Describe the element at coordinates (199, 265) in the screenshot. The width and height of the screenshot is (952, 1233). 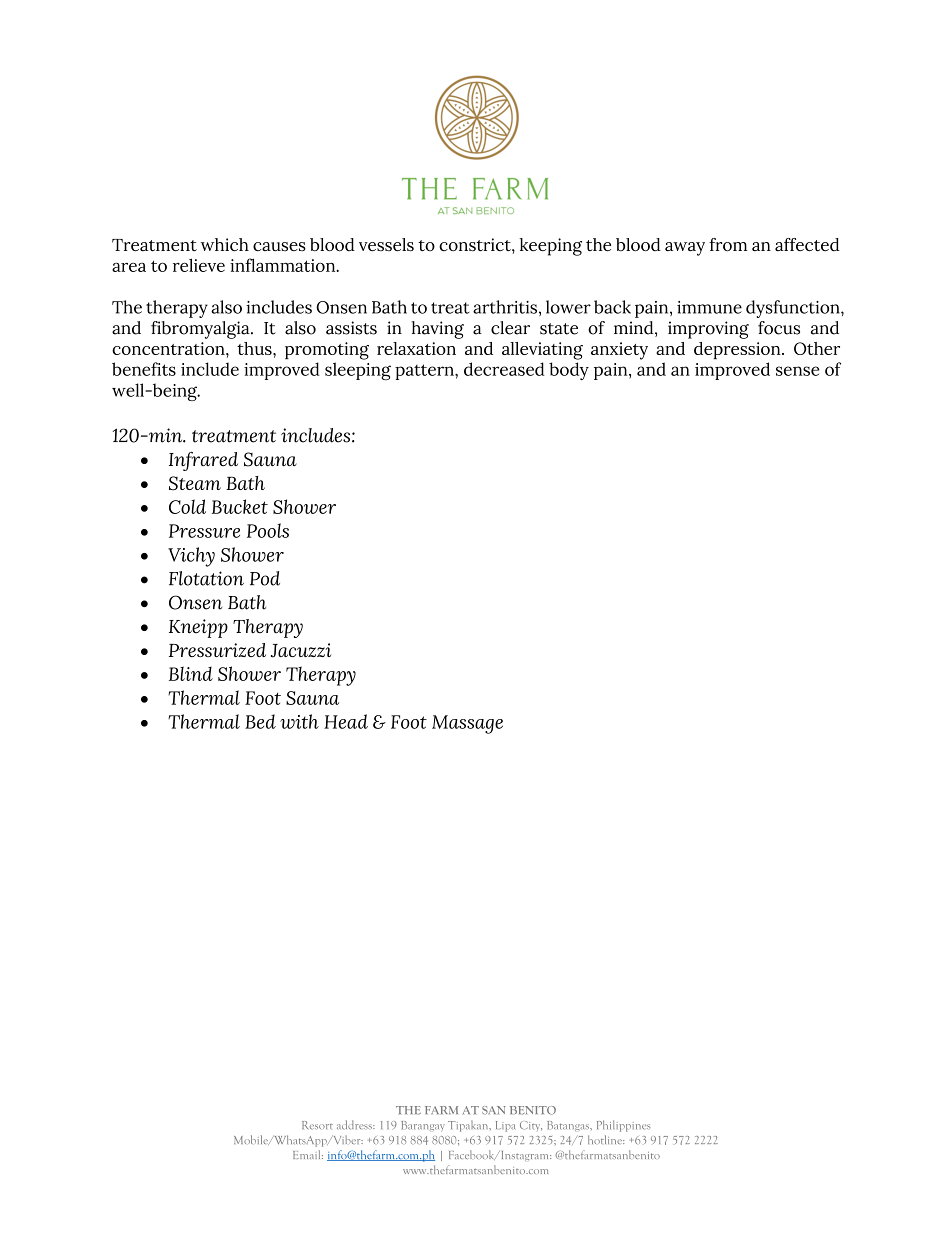
I see `relieve` at that location.
